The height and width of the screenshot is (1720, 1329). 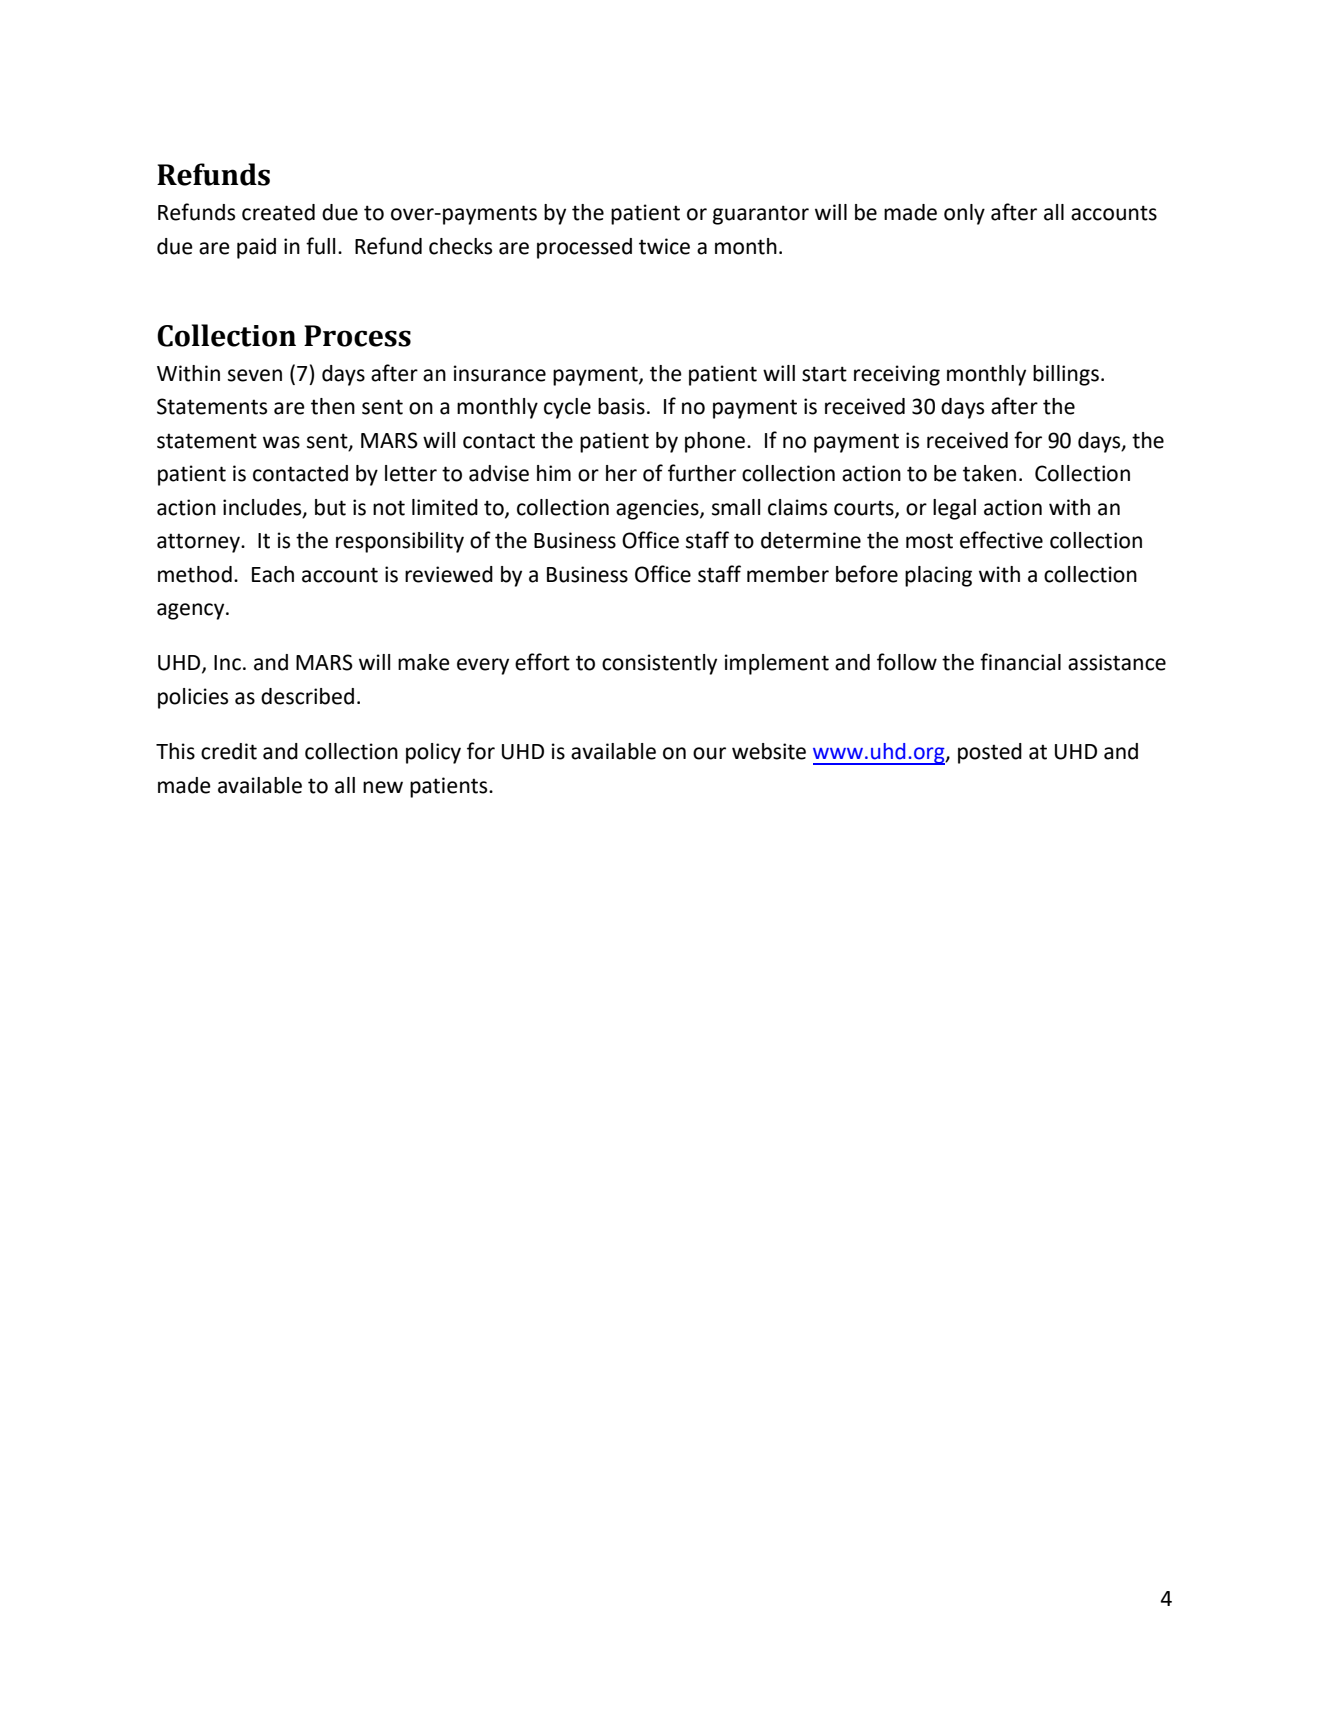 What do you see at coordinates (1066, 375) in the screenshot?
I see `billings` at bounding box center [1066, 375].
